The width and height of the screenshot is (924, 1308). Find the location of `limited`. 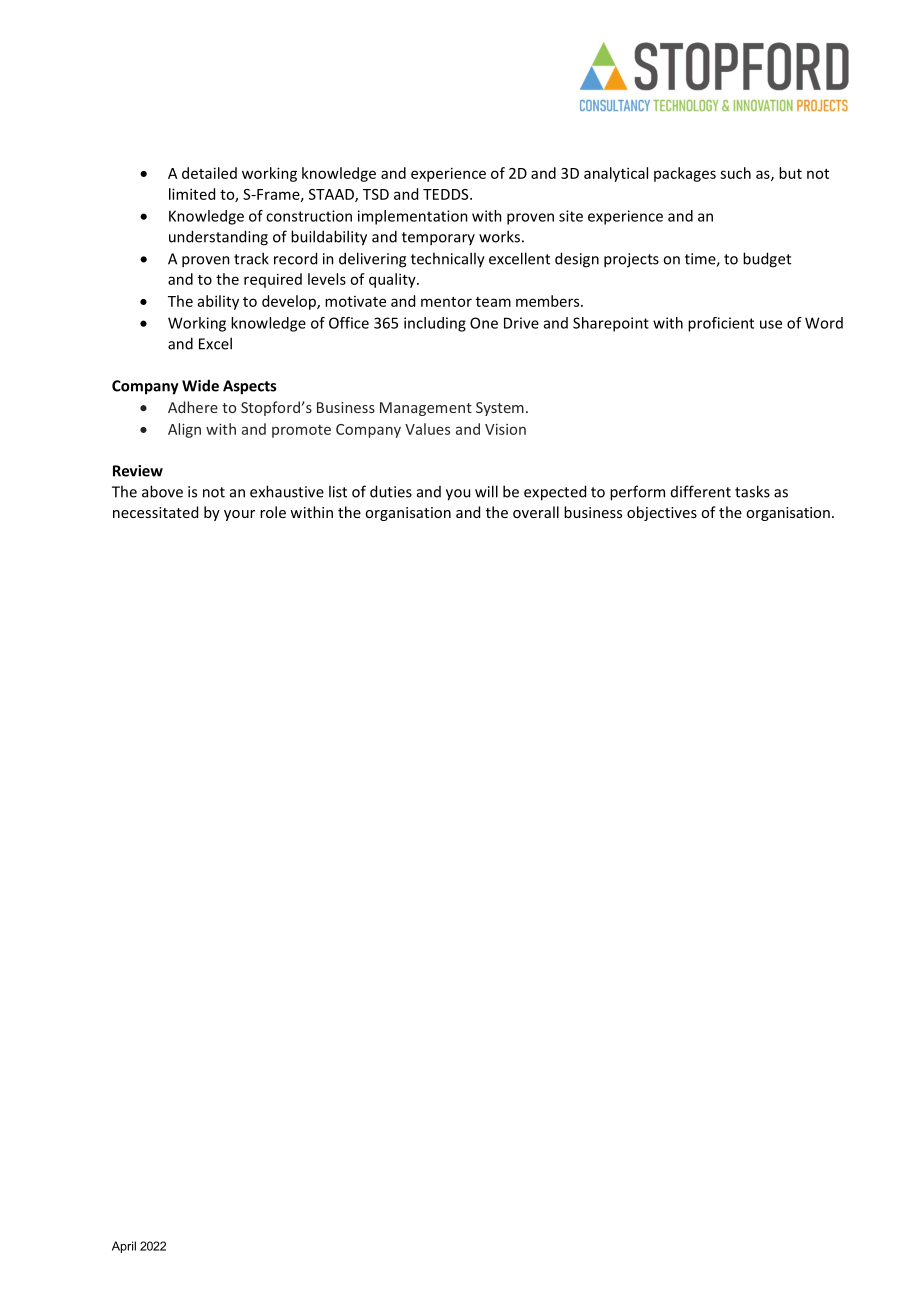

limited is located at coordinates (192, 194).
